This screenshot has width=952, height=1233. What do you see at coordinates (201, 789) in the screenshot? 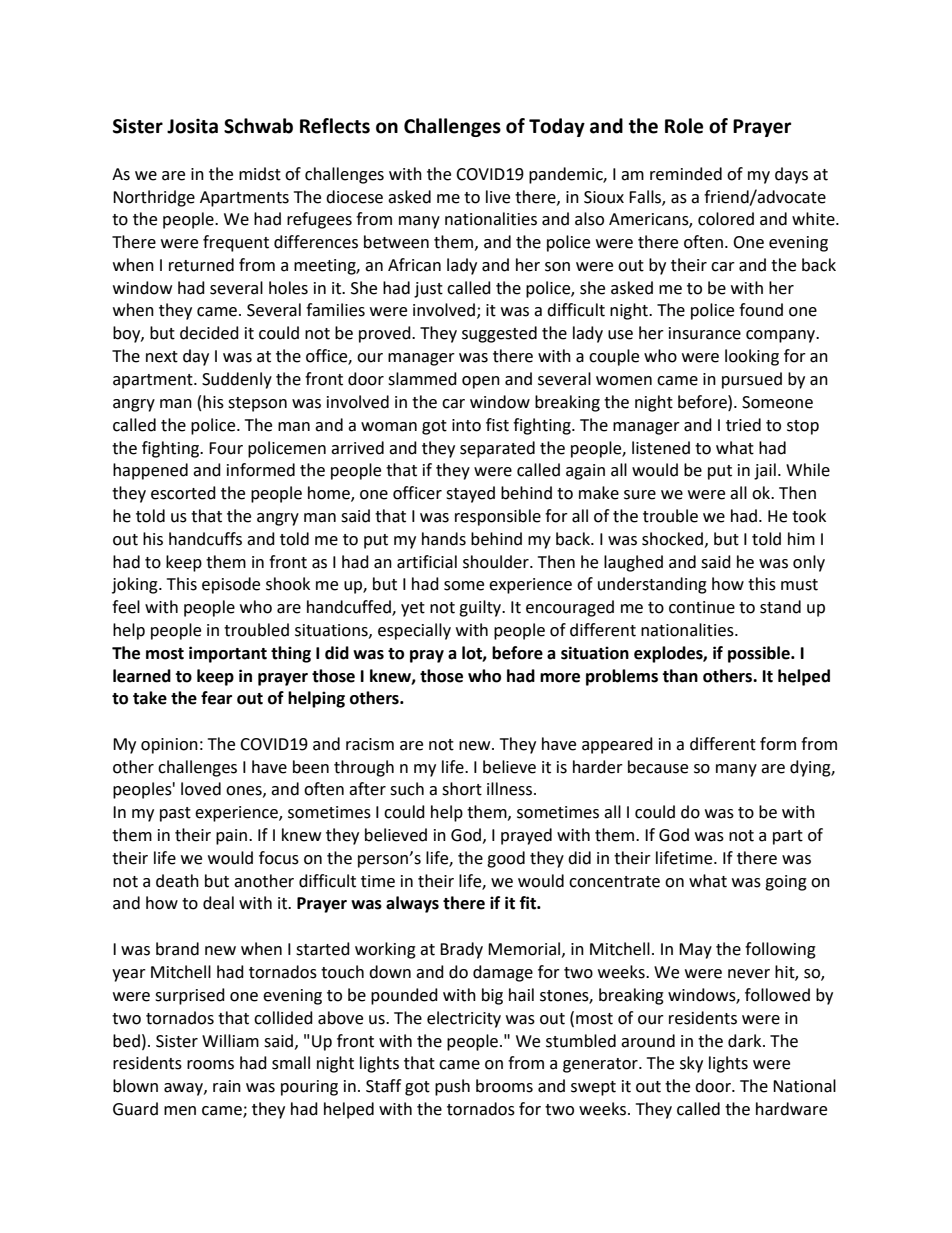
I see `loved` at bounding box center [201, 789].
